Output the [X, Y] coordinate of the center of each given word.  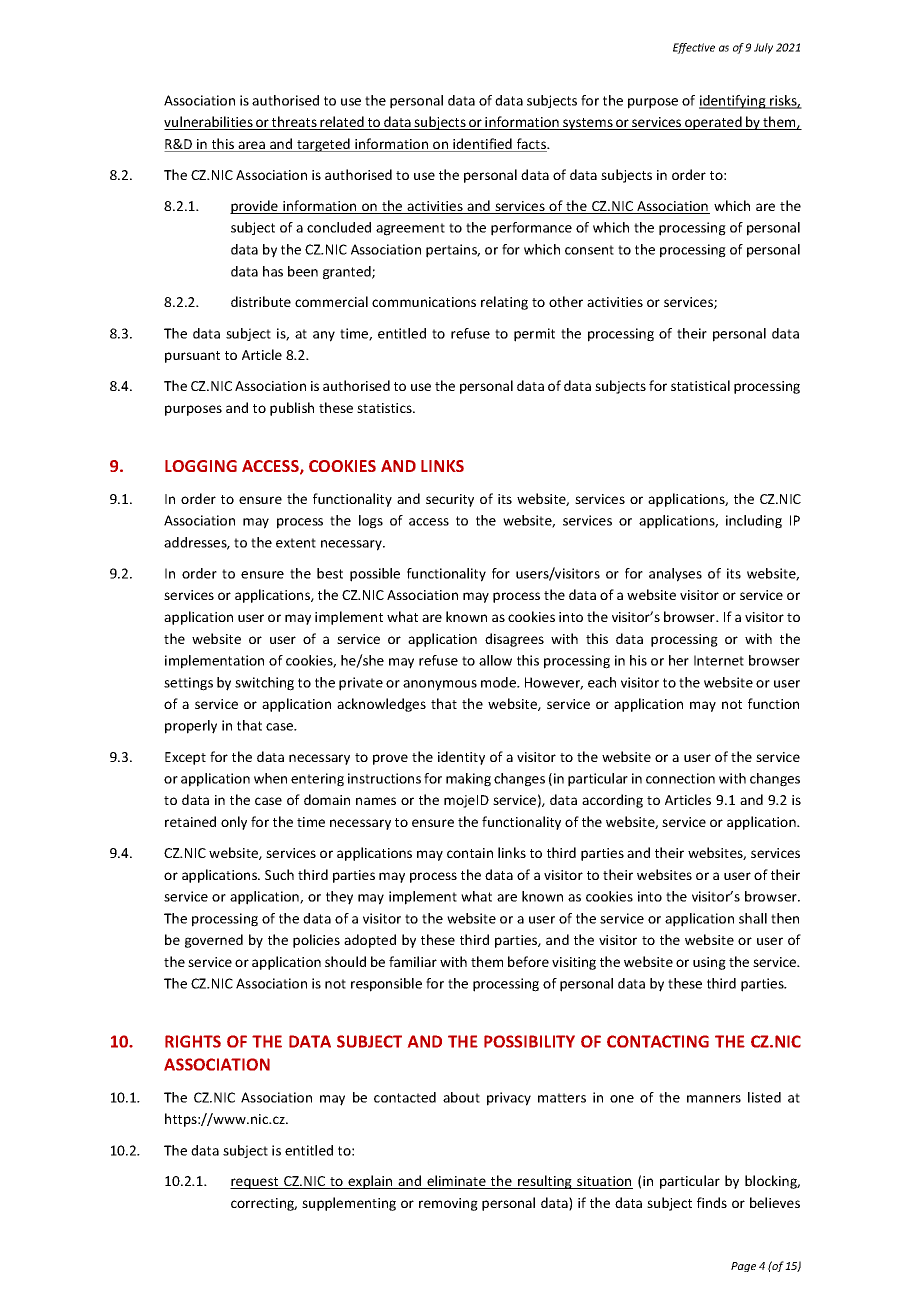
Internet [719, 660]
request [255, 1183]
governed [214, 941]
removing [448, 1204]
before [528, 961]
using [709, 963]
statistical [700, 385]
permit [534, 335]
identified [482, 145]
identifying [733, 102]
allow [495, 660]
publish [292, 409]
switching [264, 684]
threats [294, 123]
